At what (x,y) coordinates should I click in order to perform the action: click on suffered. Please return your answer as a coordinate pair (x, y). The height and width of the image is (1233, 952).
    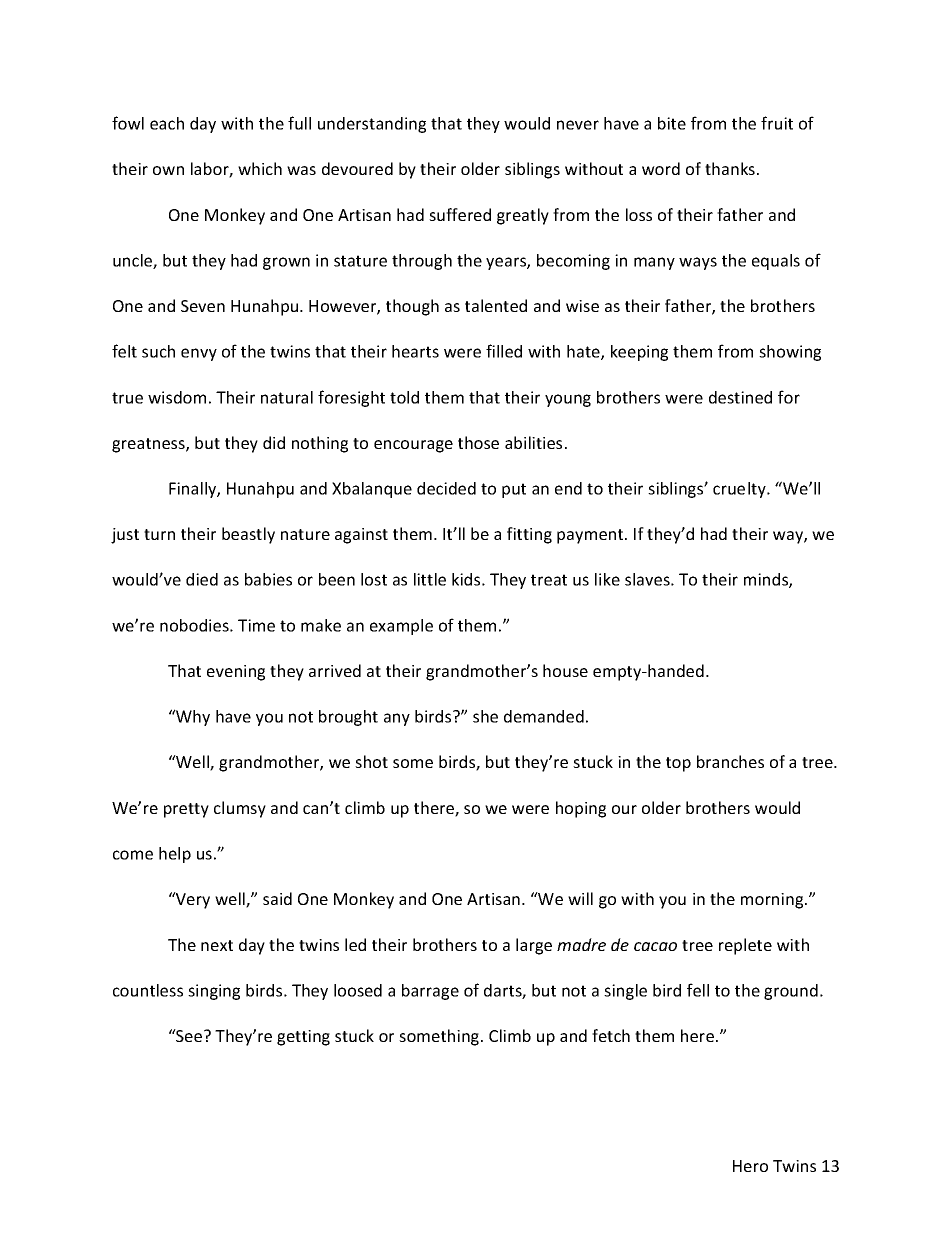
    Looking at the image, I should click on (460, 214).
